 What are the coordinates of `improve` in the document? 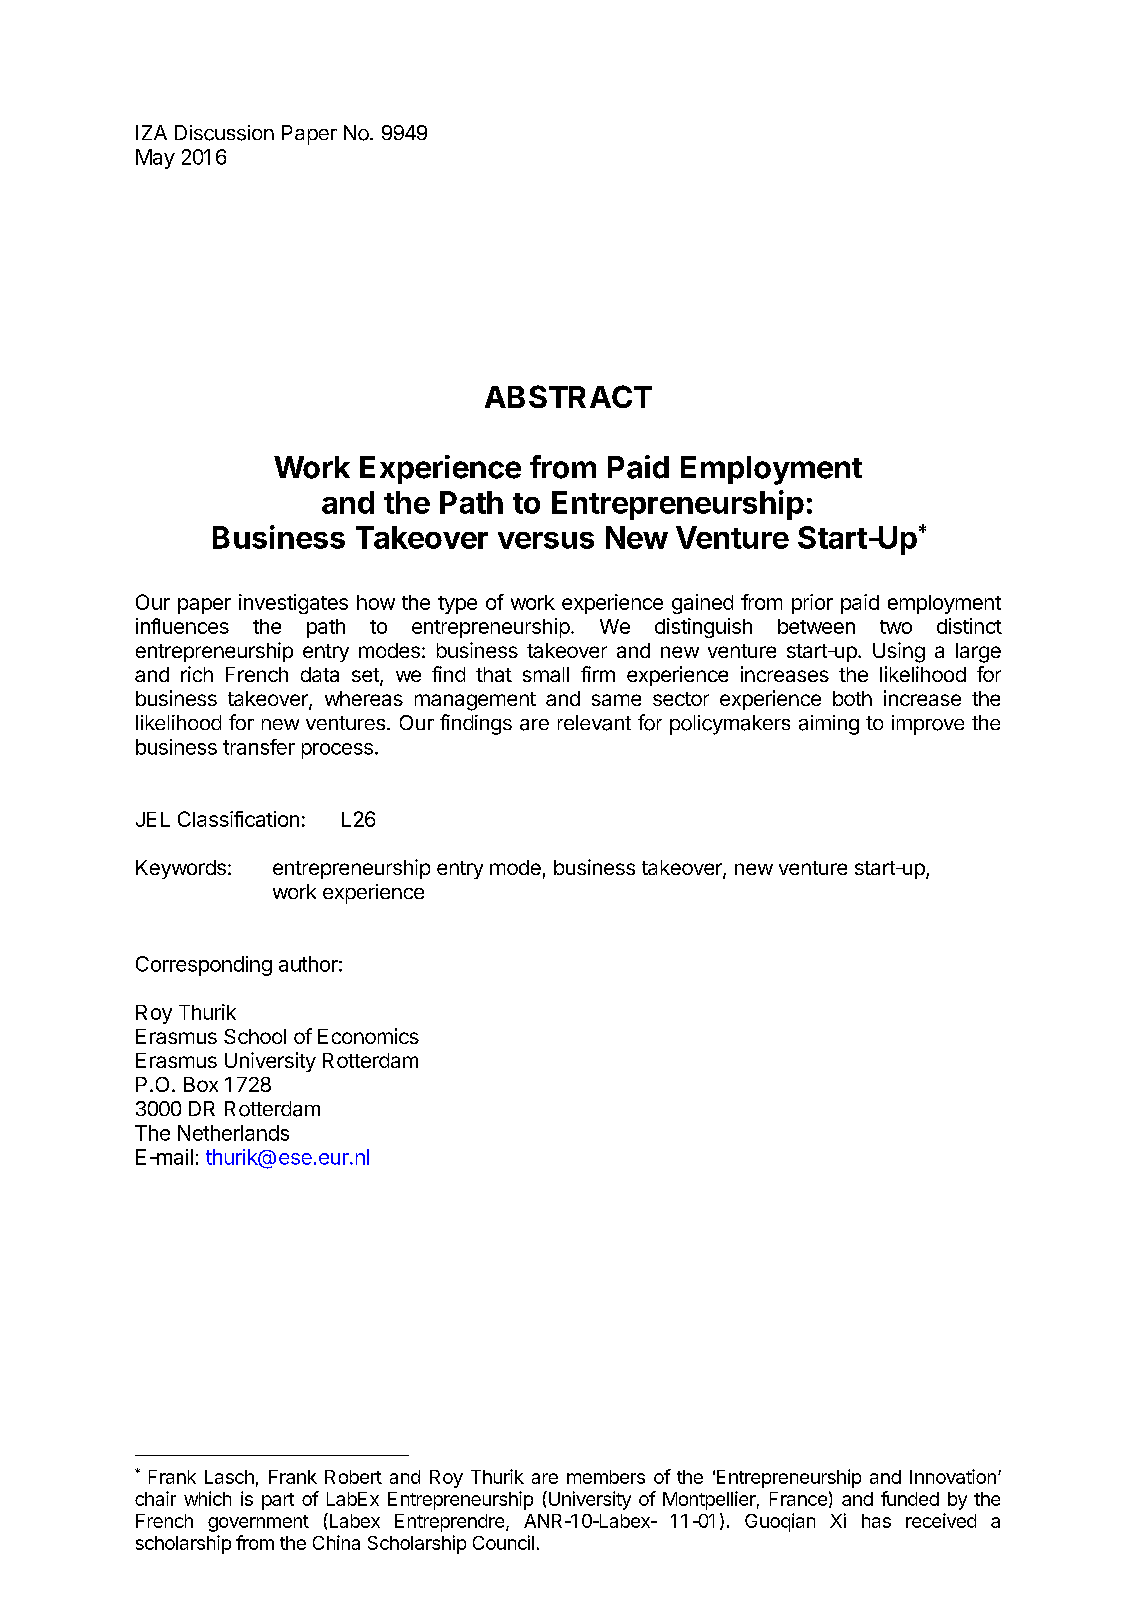 It's located at (928, 725).
